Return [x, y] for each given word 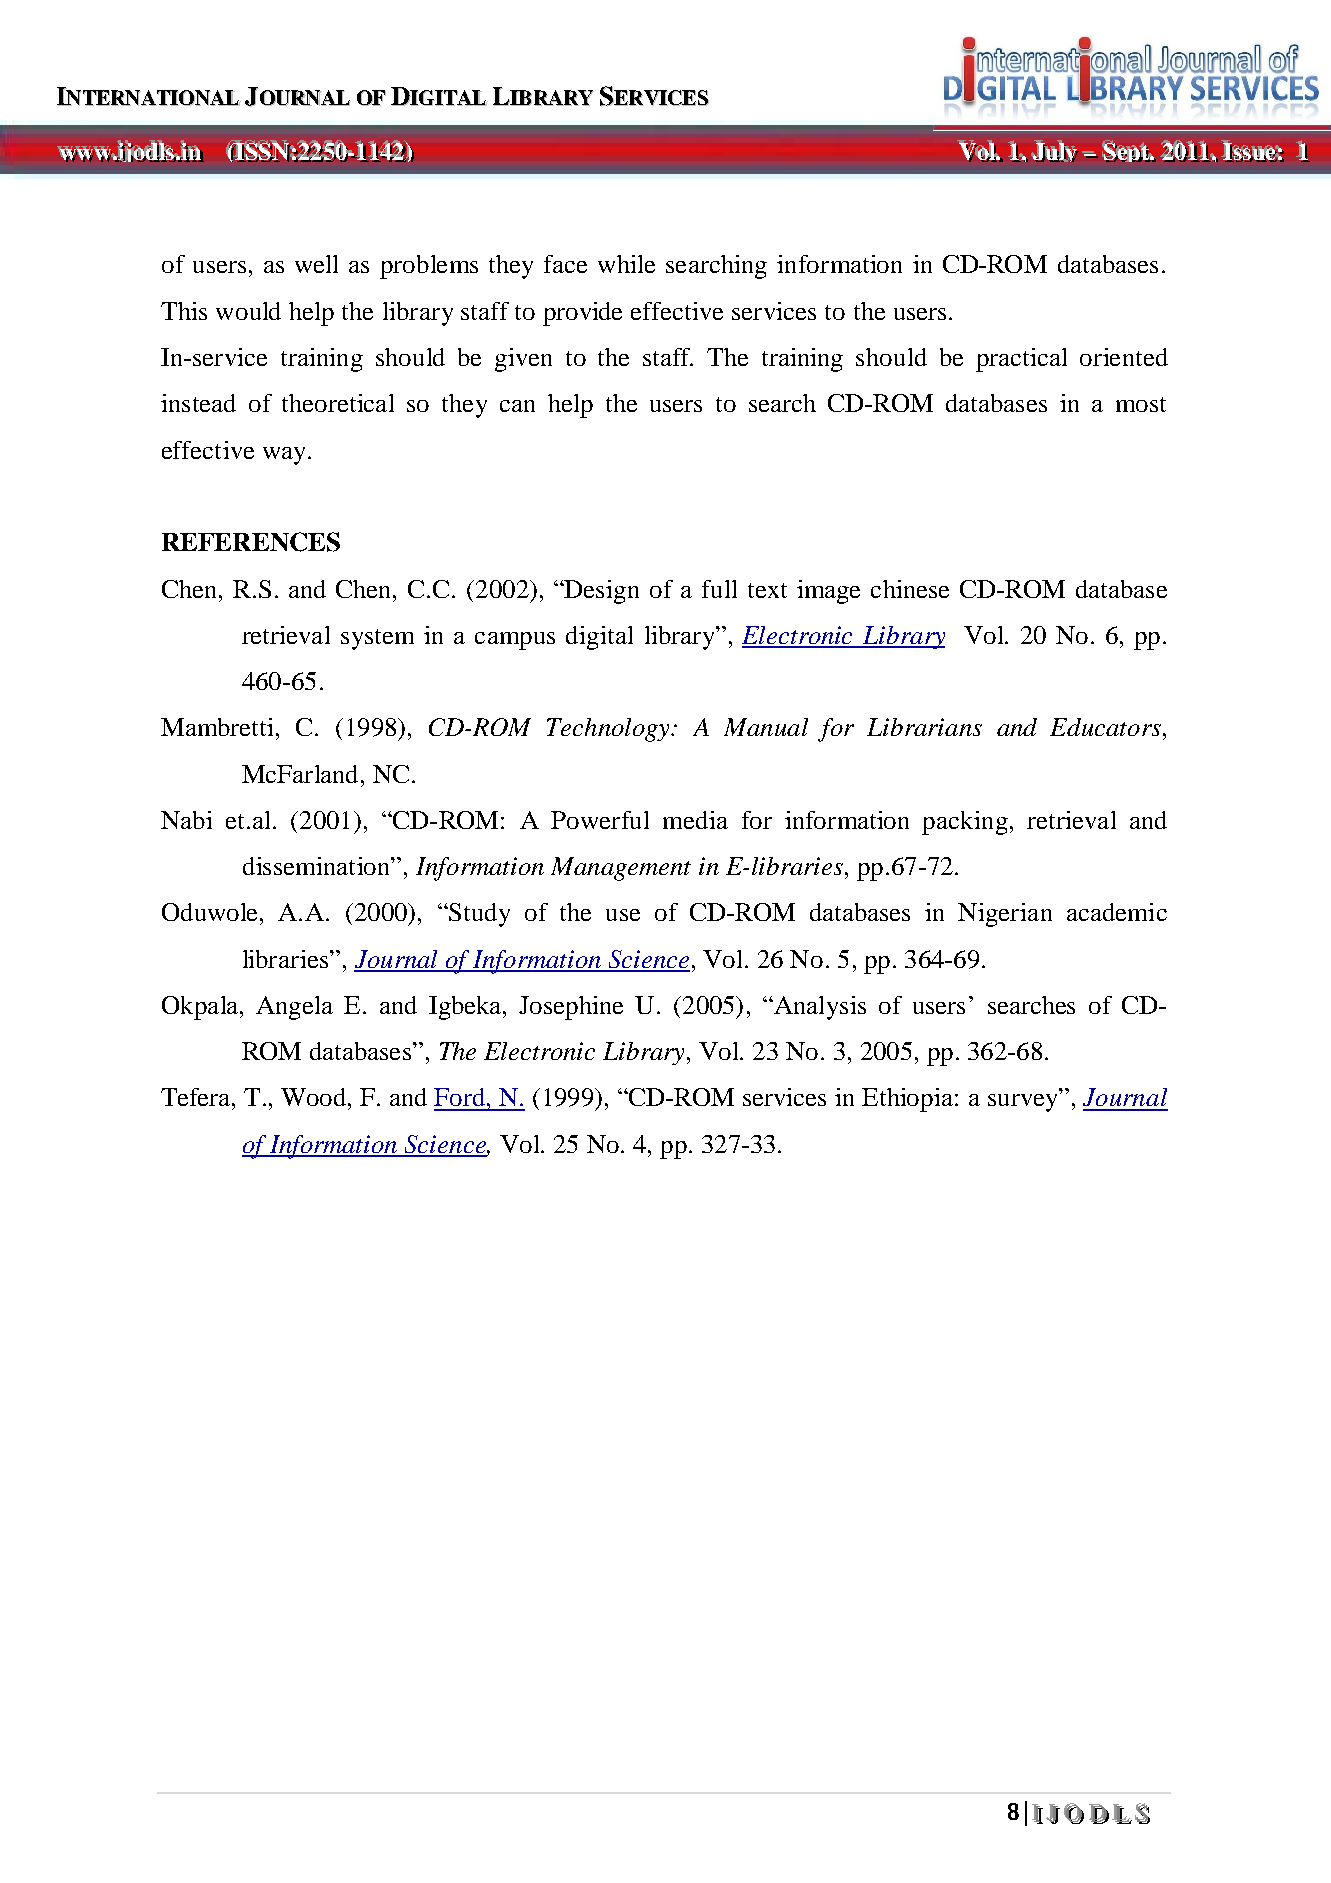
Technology [610, 730]
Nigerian [1005, 915]
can [517, 406]
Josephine [571, 1008]
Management [621, 869]
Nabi [186, 820]
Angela [294, 1008]
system [377, 639]
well [316, 264]
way [286, 456]
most [1141, 404]
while [626, 264]
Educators [1105, 727]
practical [1021, 360]
